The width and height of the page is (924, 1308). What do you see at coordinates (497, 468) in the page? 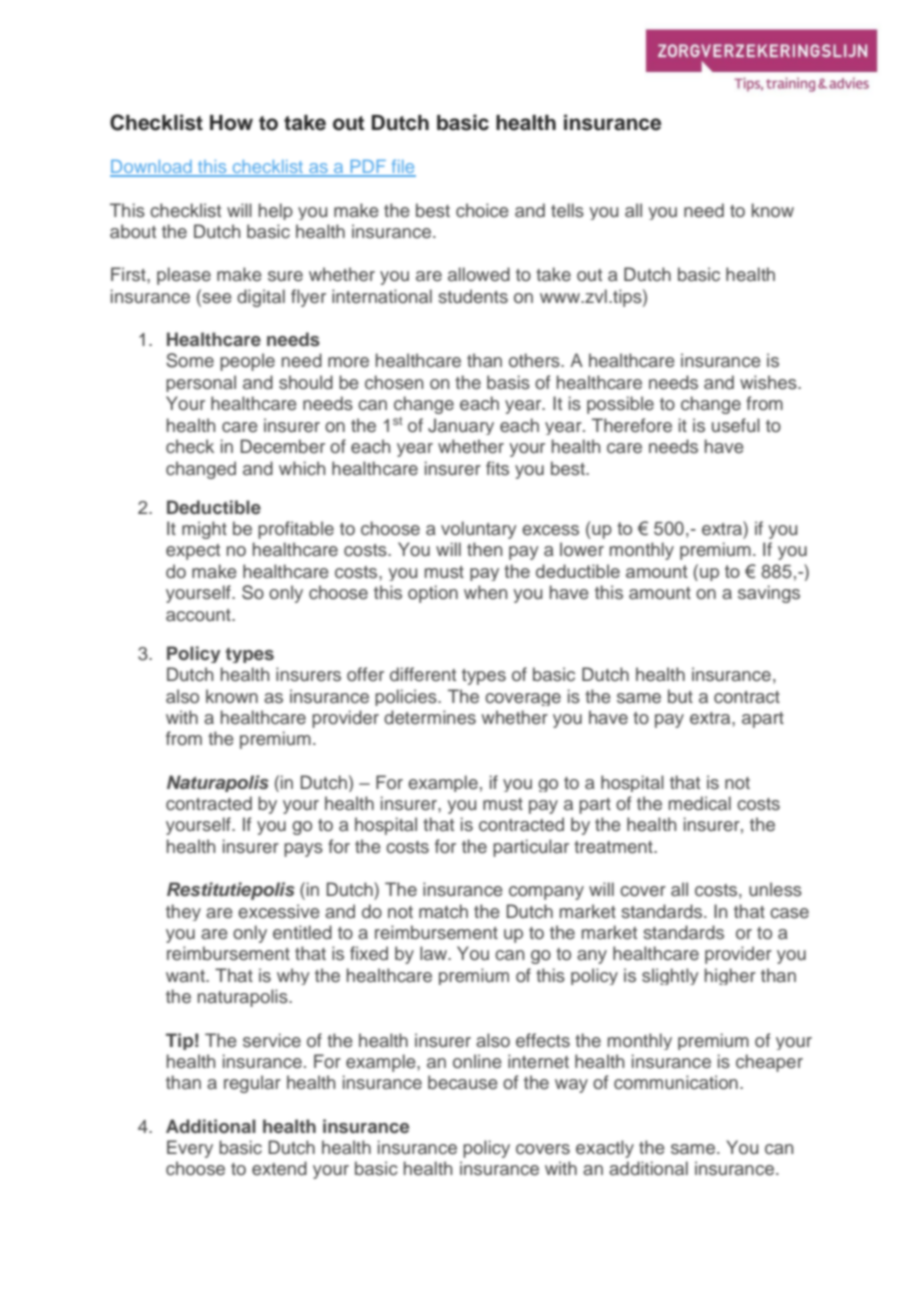
I see `fits` at bounding box center [497, 468].
